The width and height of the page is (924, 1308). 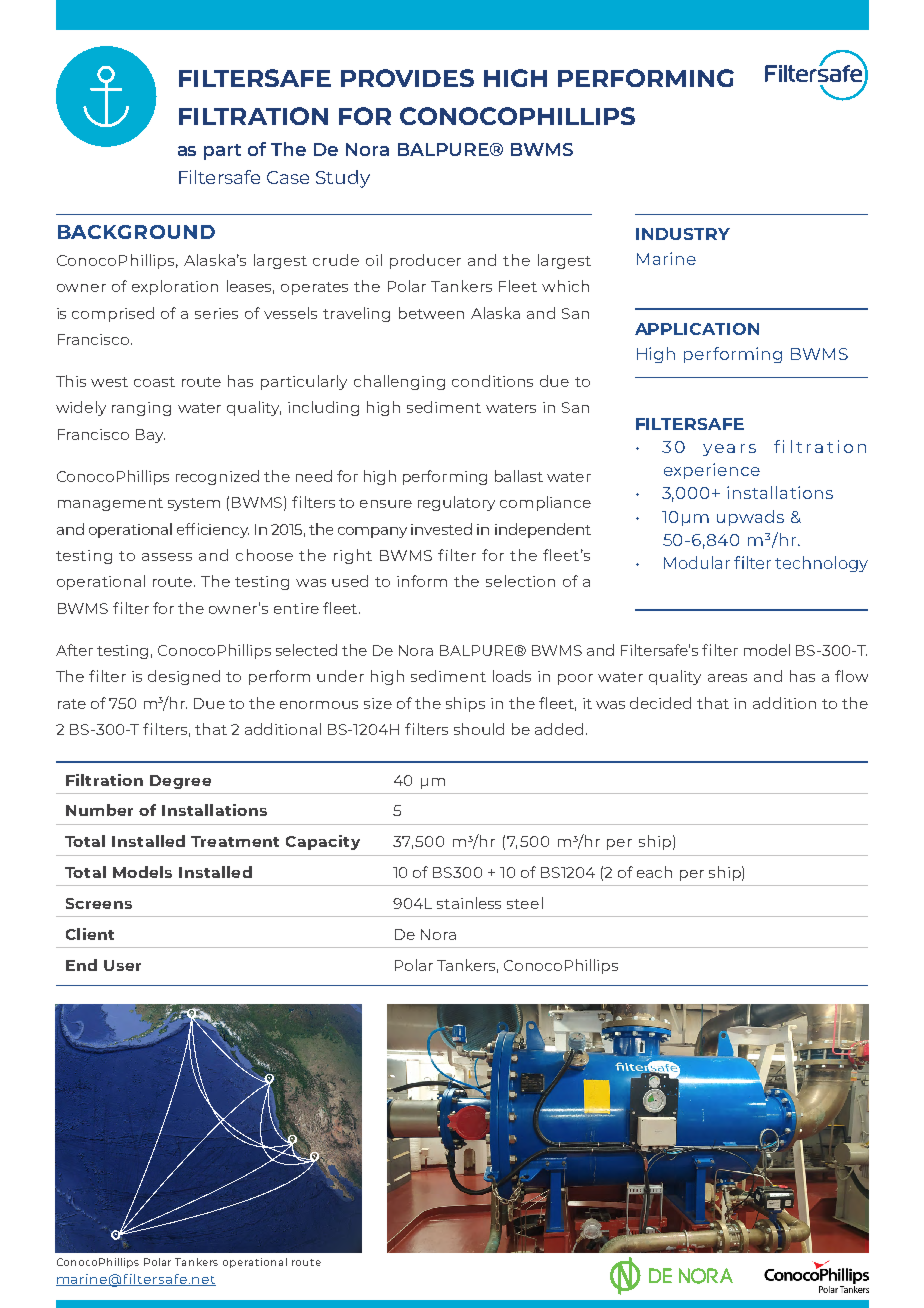 What do you see at coordinates (407, 78) in the page?
I see `PROVIDES` at bounding box center [407, 78].
